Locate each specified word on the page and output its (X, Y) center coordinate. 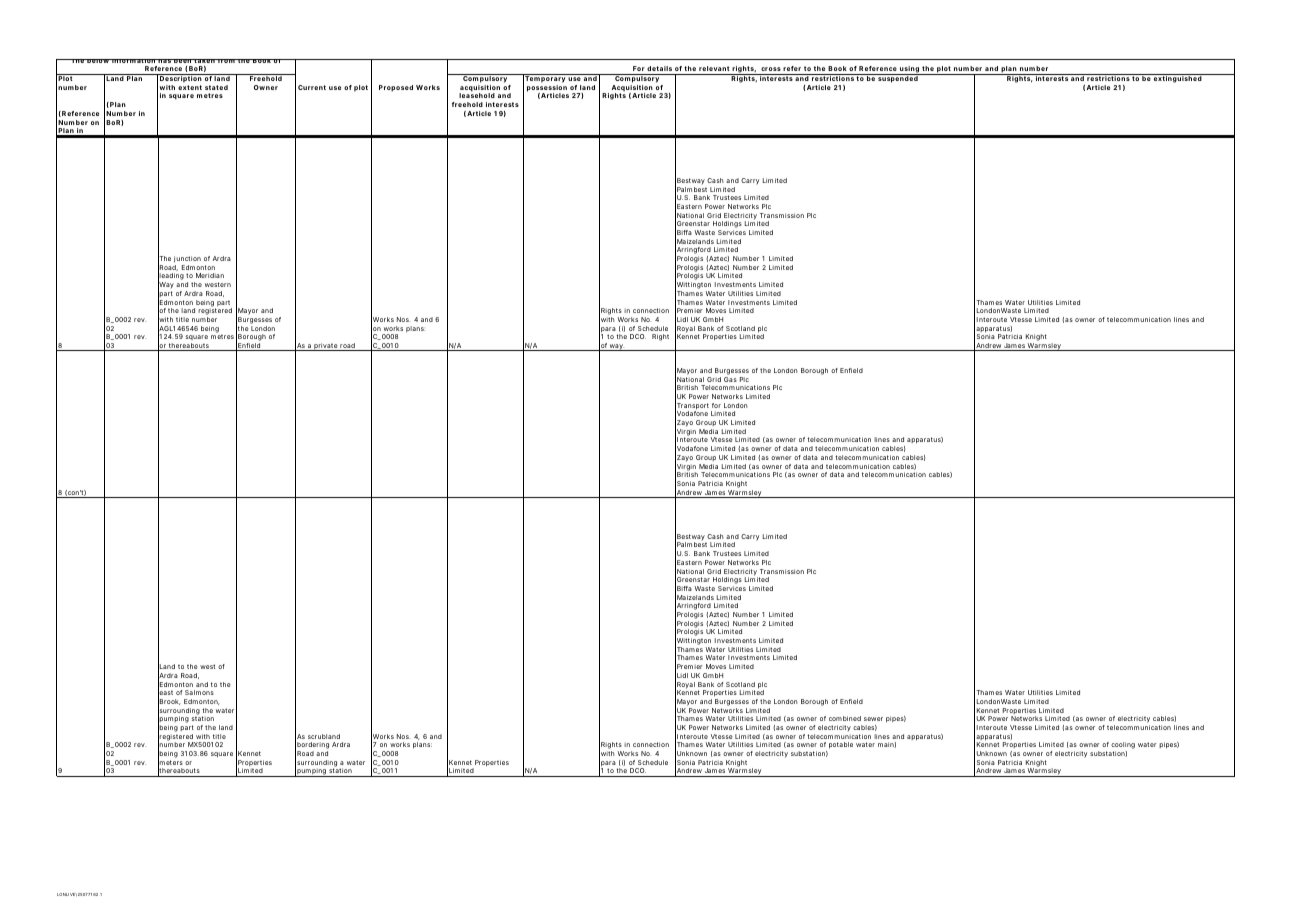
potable (841, 745)
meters (170, 763)
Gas (730, 379)
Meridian (210, 275)
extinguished (1177, 78)
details (659, 68)
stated (216, 87)
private (325, 347)
